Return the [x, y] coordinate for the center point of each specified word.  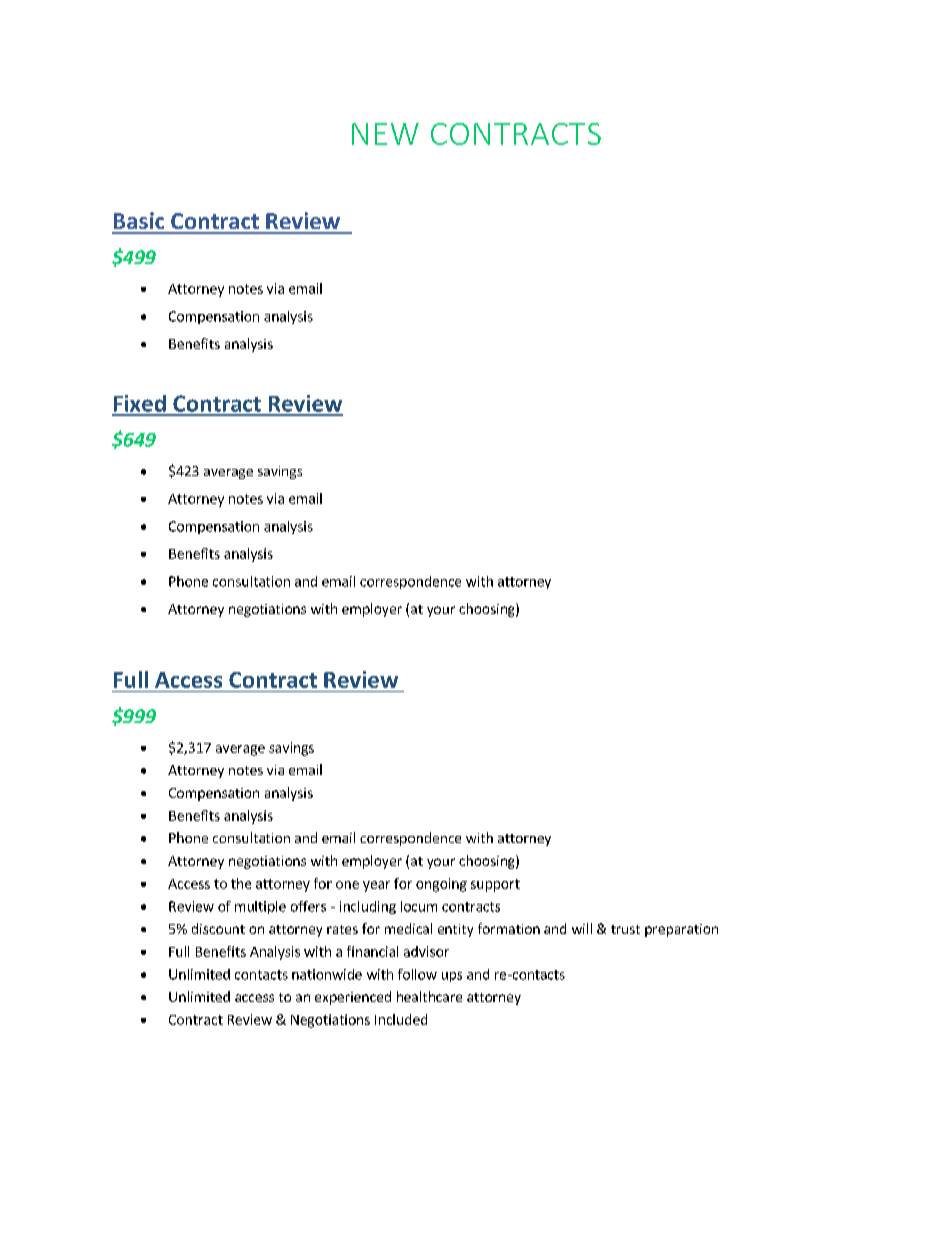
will [582, 928]
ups [452, 977]
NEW [385, 134]
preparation [681, 930]
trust [625, 929]
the [241, 883]
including [368, 907]
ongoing [441, 885]
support [495, 885]
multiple [260, 907]
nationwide [327, 974]
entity [455, 930]
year [376, 886]
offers [308, 906]
